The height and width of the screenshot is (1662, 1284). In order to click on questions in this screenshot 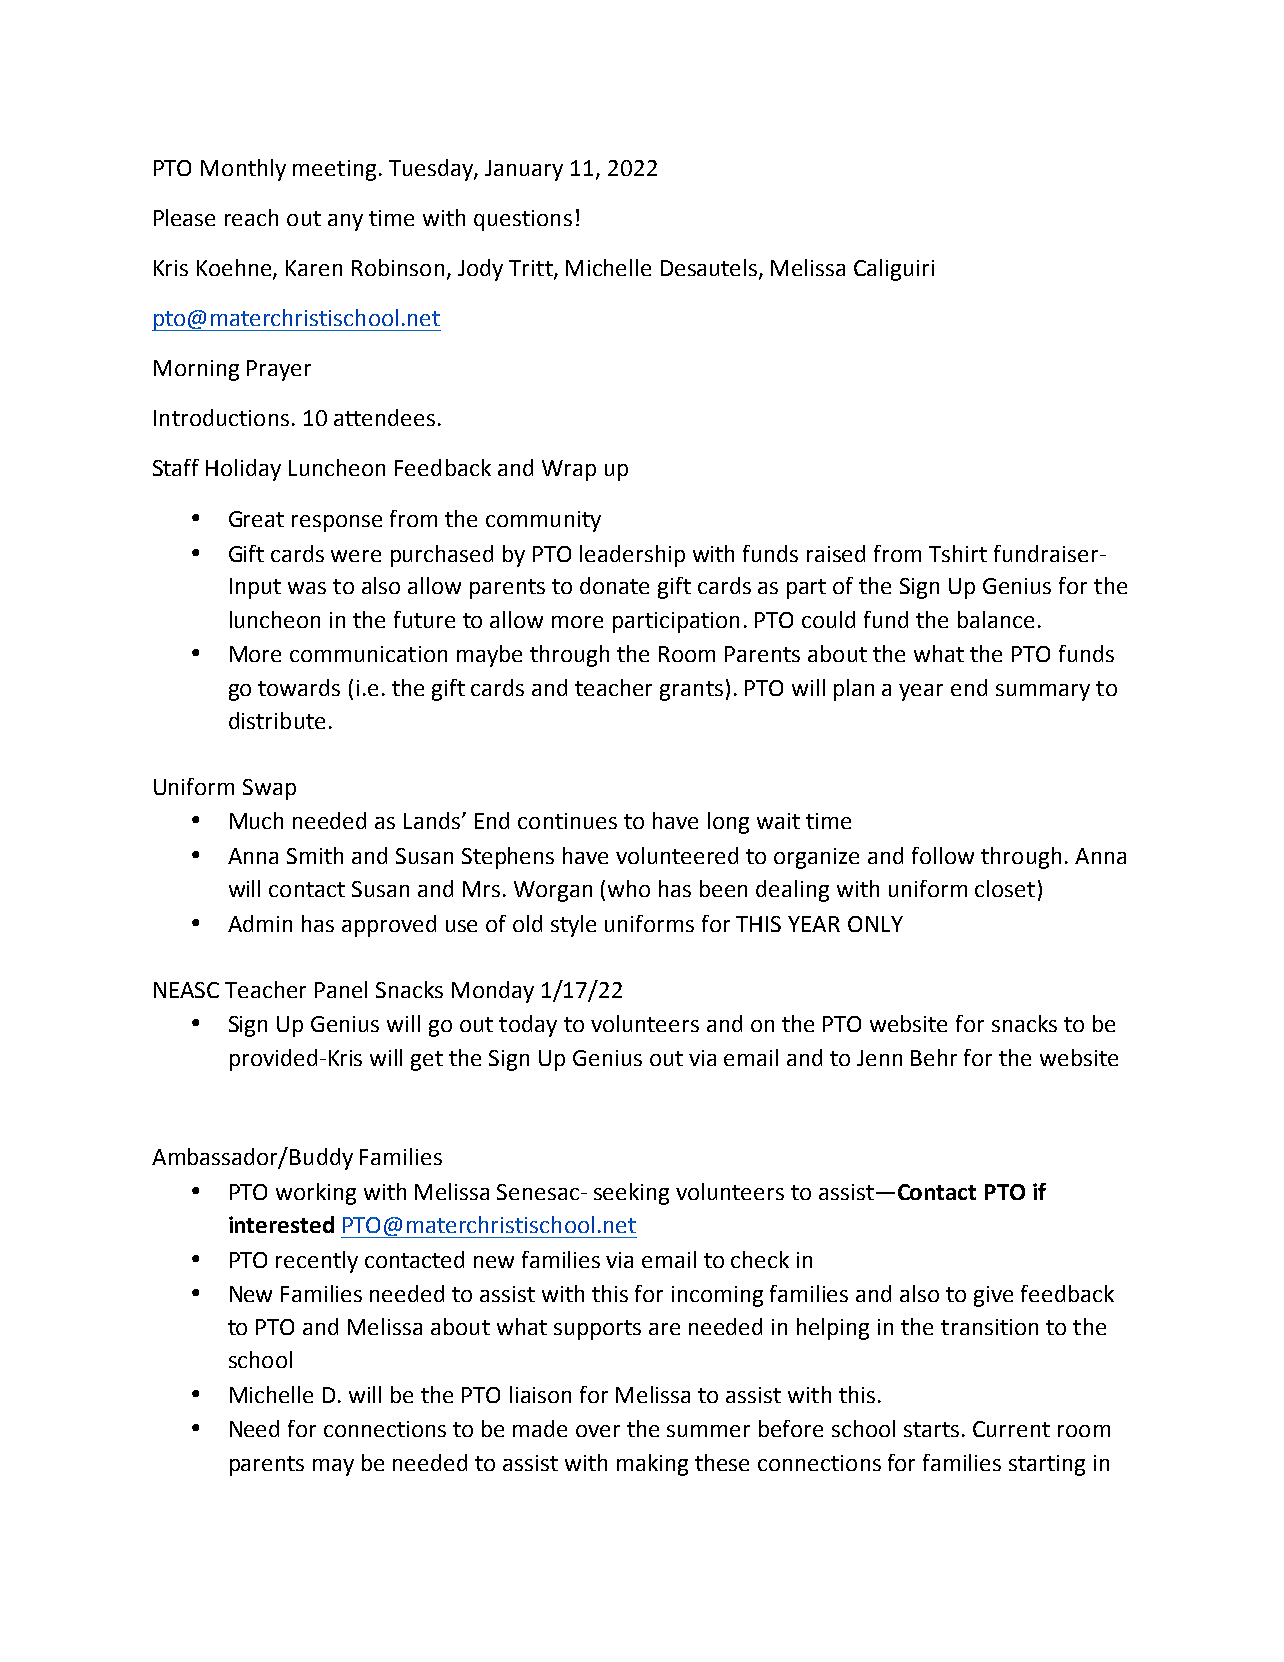, I will do `click(523, 220)`.
